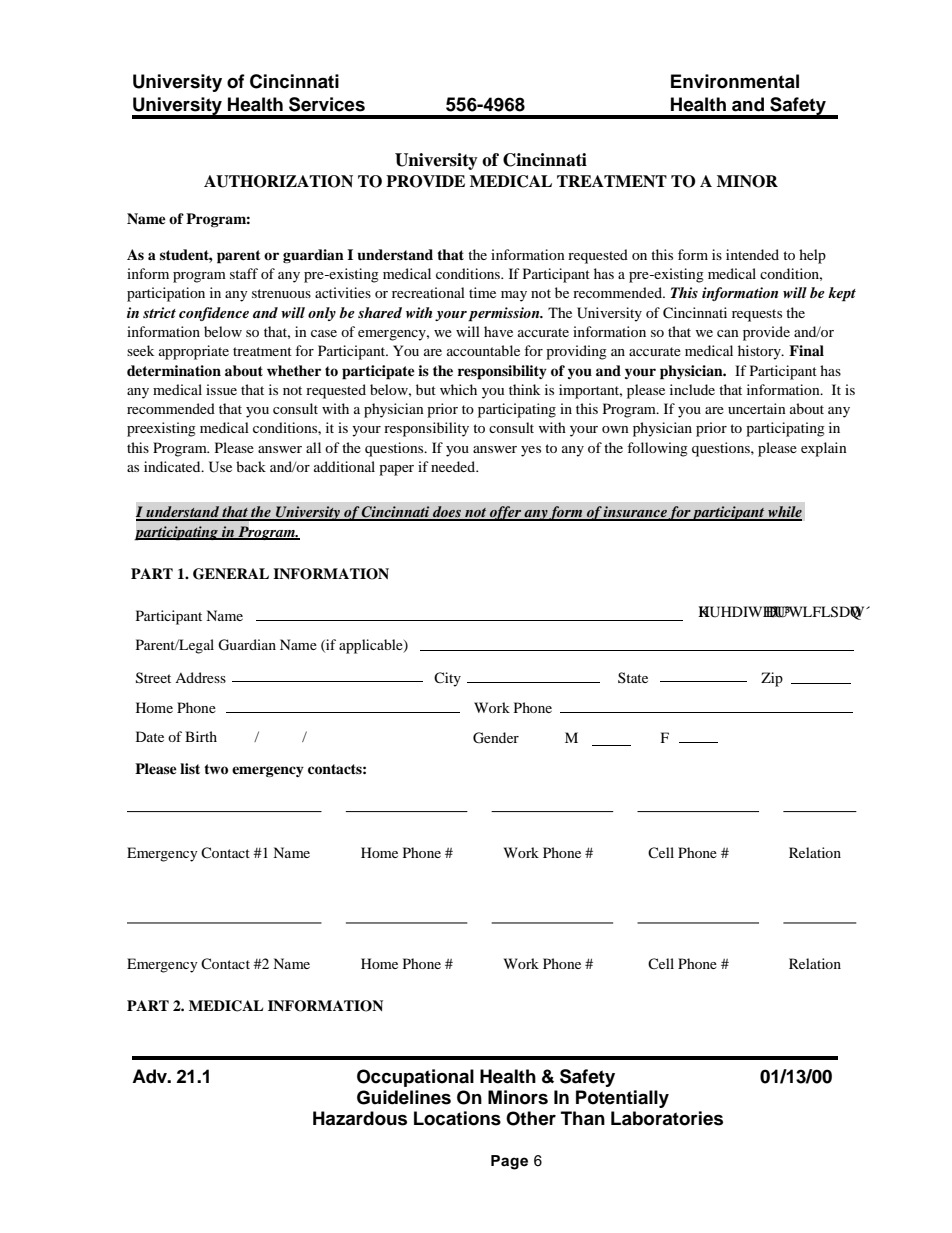 Image resolution: width=952 pixels, height=1233 pixels. What do you see at coordinates (360, 1118) in the screenshot?
I see `Hazardous` at bounding box center [360, 1118].
